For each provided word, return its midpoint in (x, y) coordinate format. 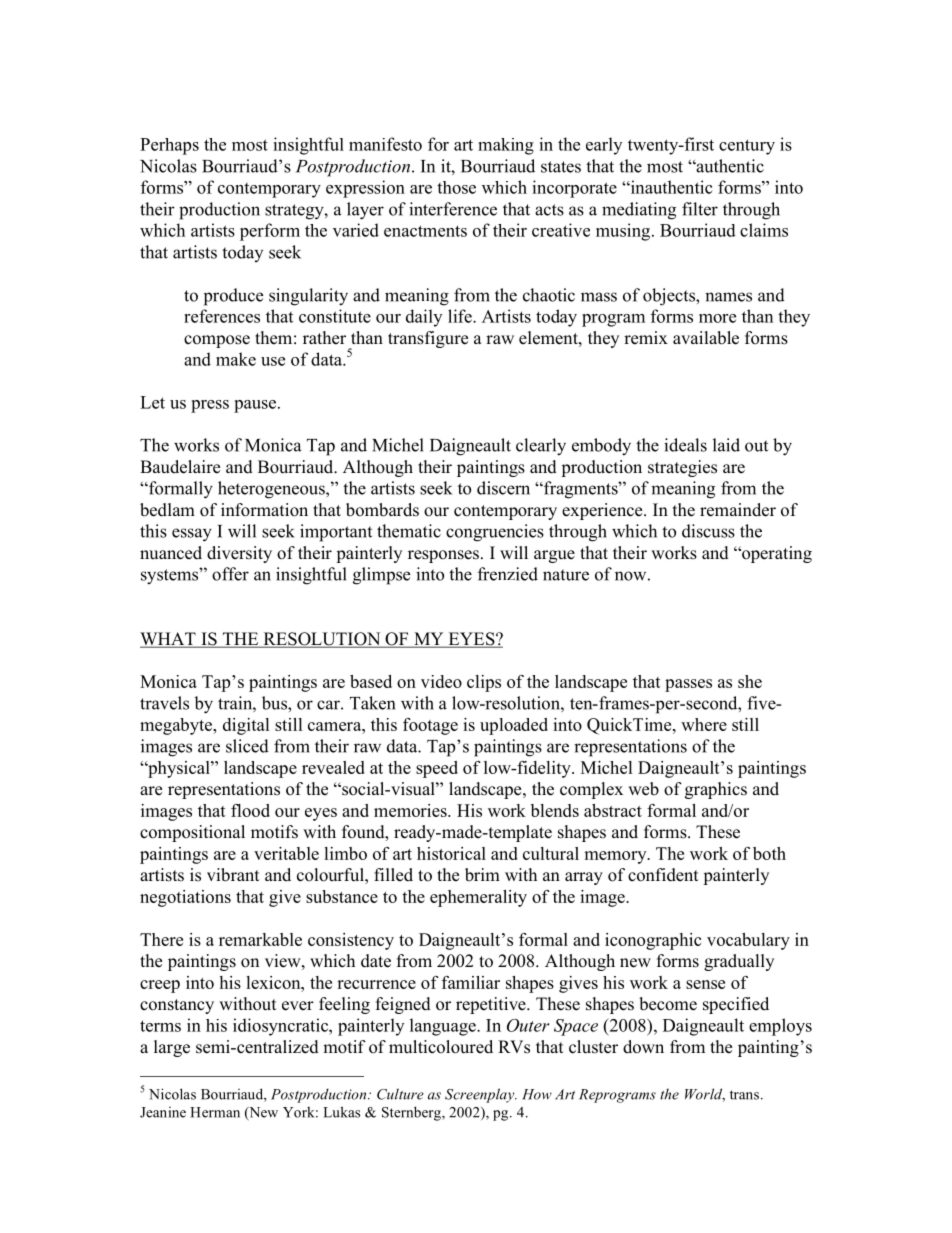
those (456, 187)
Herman (215, 1112)
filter (700, 209)
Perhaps (169, 146)
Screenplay (481, 1095)
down (643, 1047)
